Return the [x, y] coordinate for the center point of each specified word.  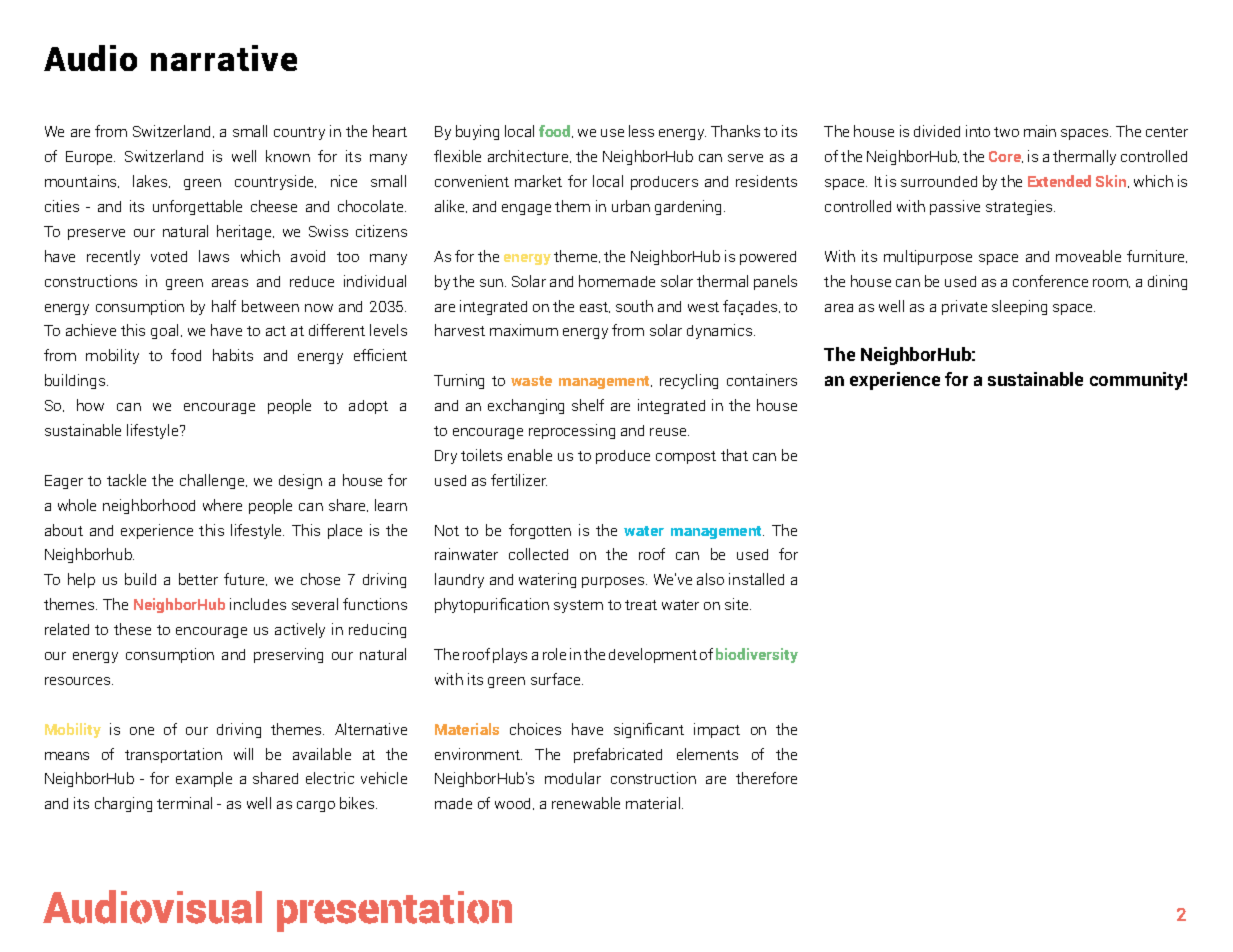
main [1040, 131]
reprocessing [572, 431]
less [641, 131]
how [90, 405]
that [734, 455]
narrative [224, 58]
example [204, 779]
